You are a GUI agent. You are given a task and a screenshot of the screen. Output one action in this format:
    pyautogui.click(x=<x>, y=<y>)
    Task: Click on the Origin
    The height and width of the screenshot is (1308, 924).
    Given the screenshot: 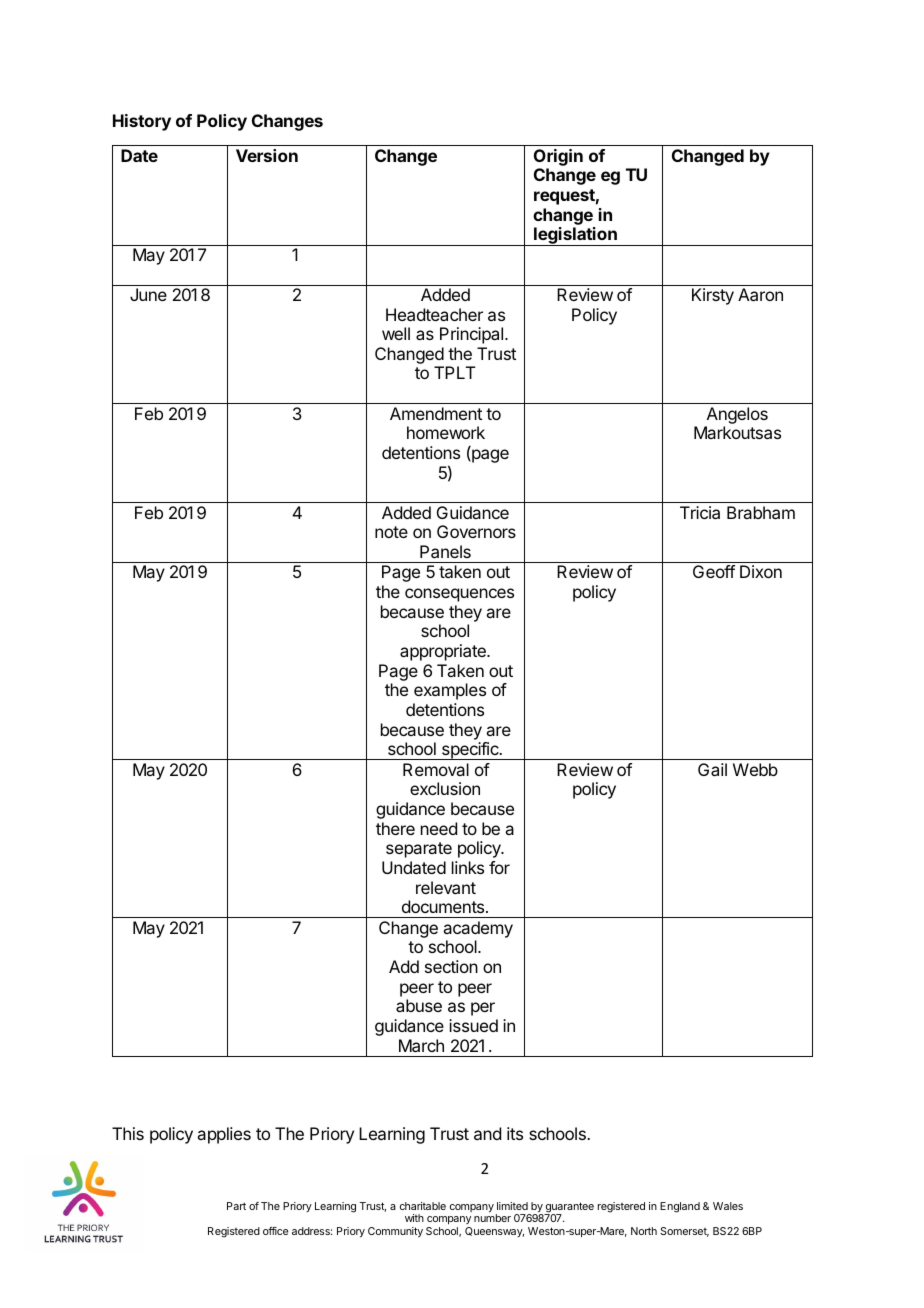 What is the action you would take?
    pyautogui.click(x=558, y=159)
